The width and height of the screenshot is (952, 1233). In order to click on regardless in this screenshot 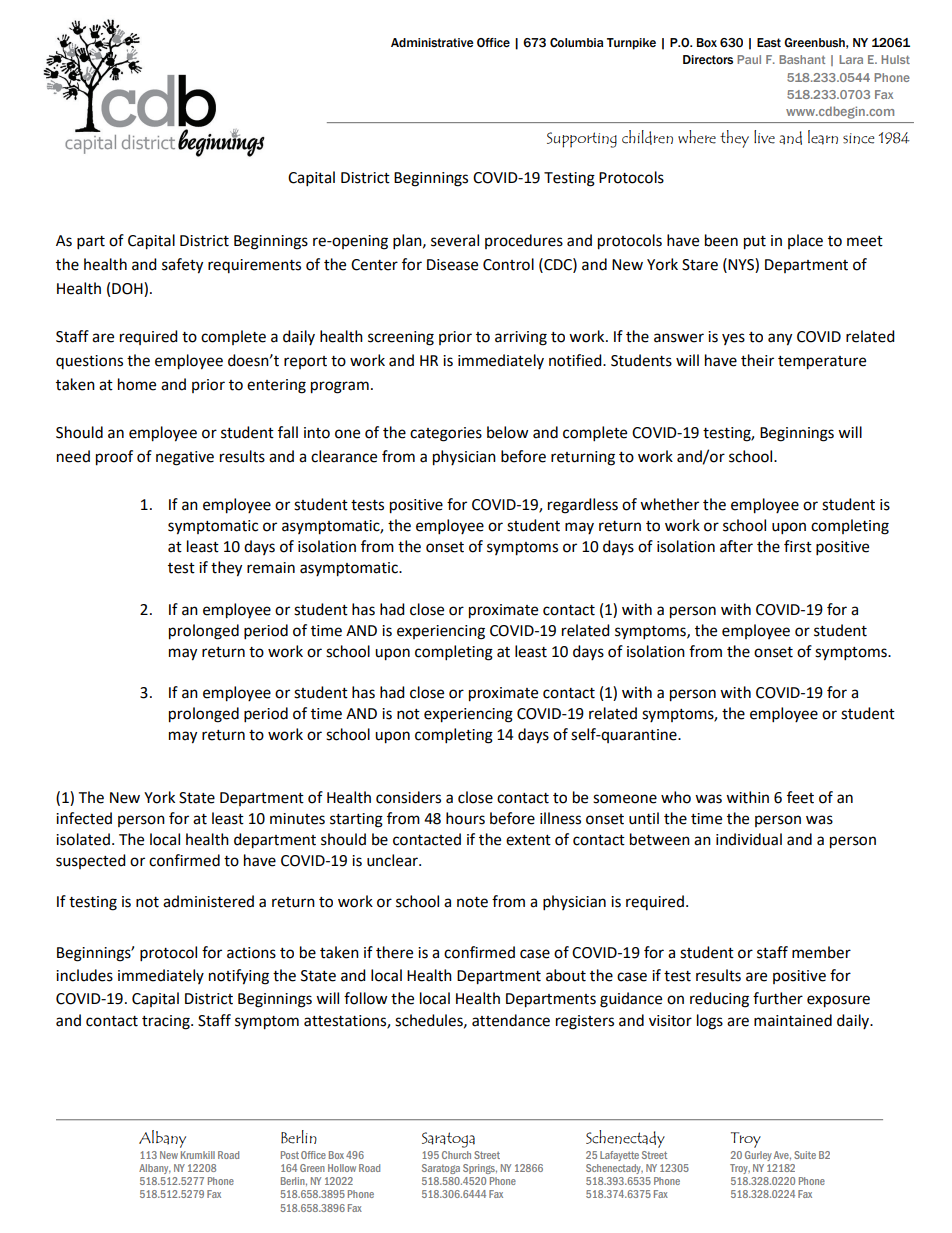, I will do `click(583, 506)`.
